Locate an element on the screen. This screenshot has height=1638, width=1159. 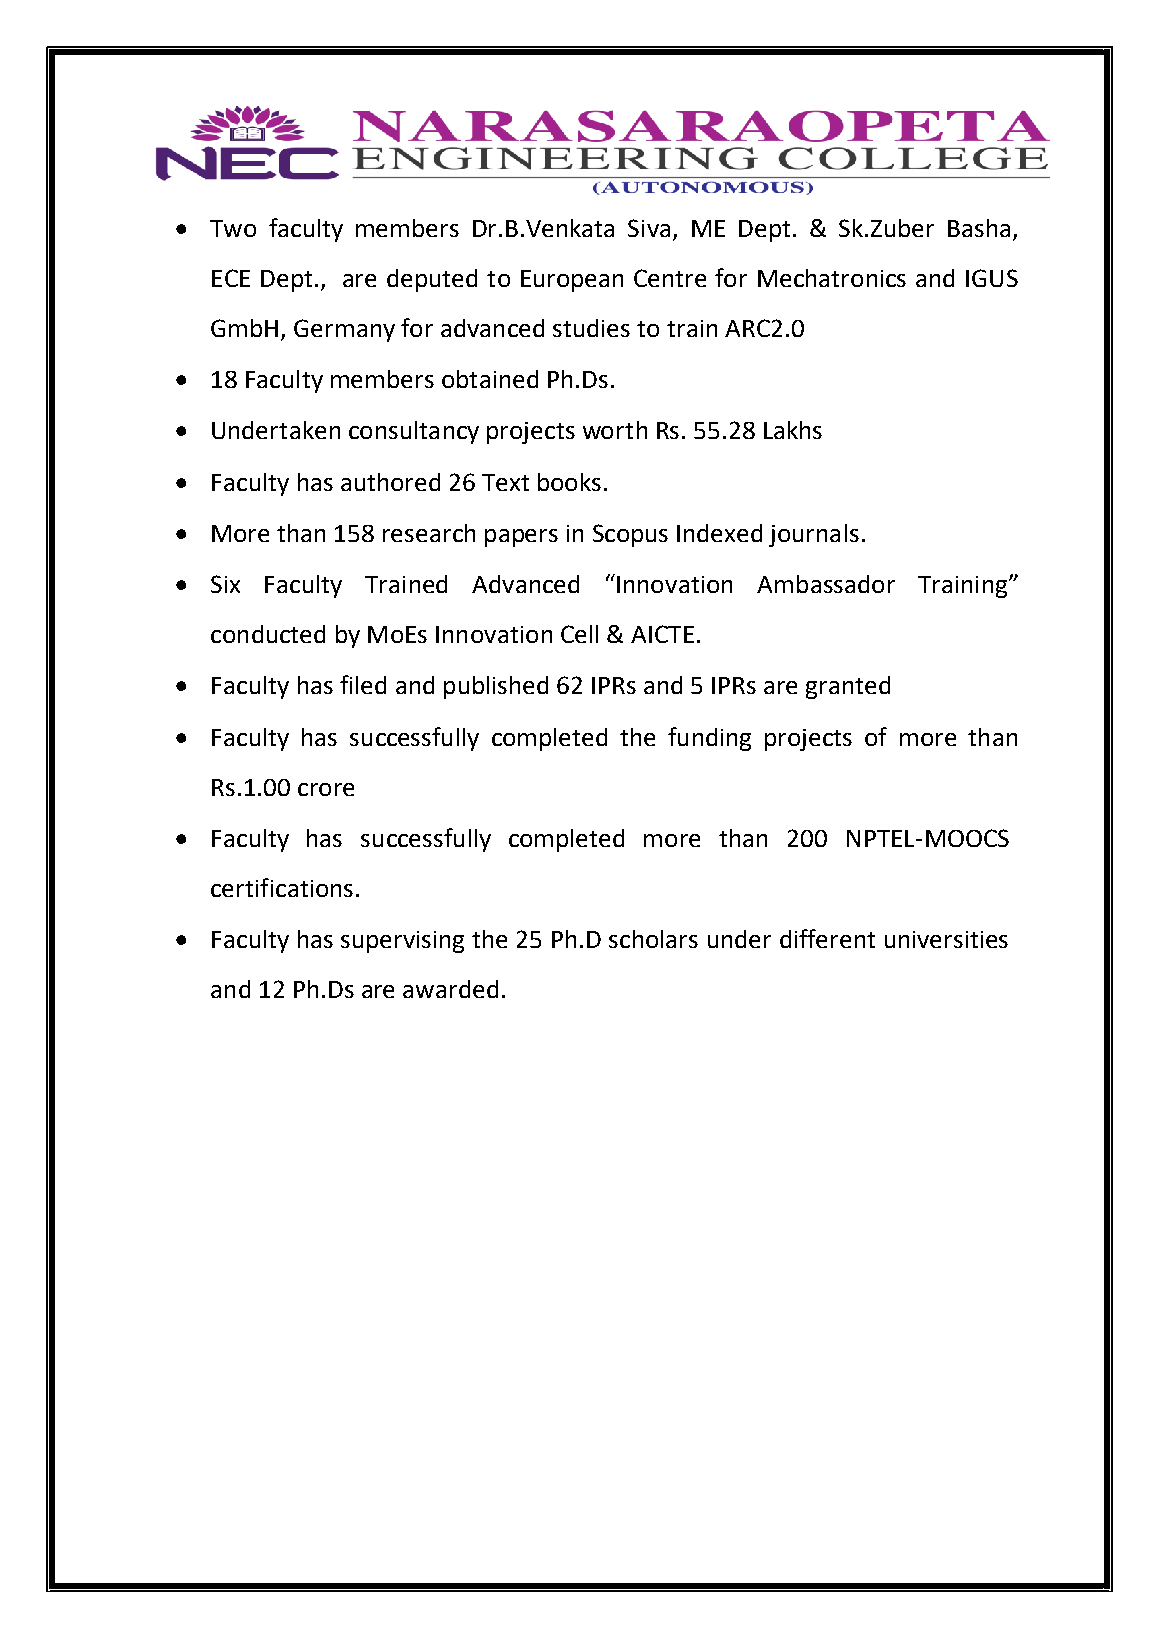
different is located at coordinates (827, 938).
